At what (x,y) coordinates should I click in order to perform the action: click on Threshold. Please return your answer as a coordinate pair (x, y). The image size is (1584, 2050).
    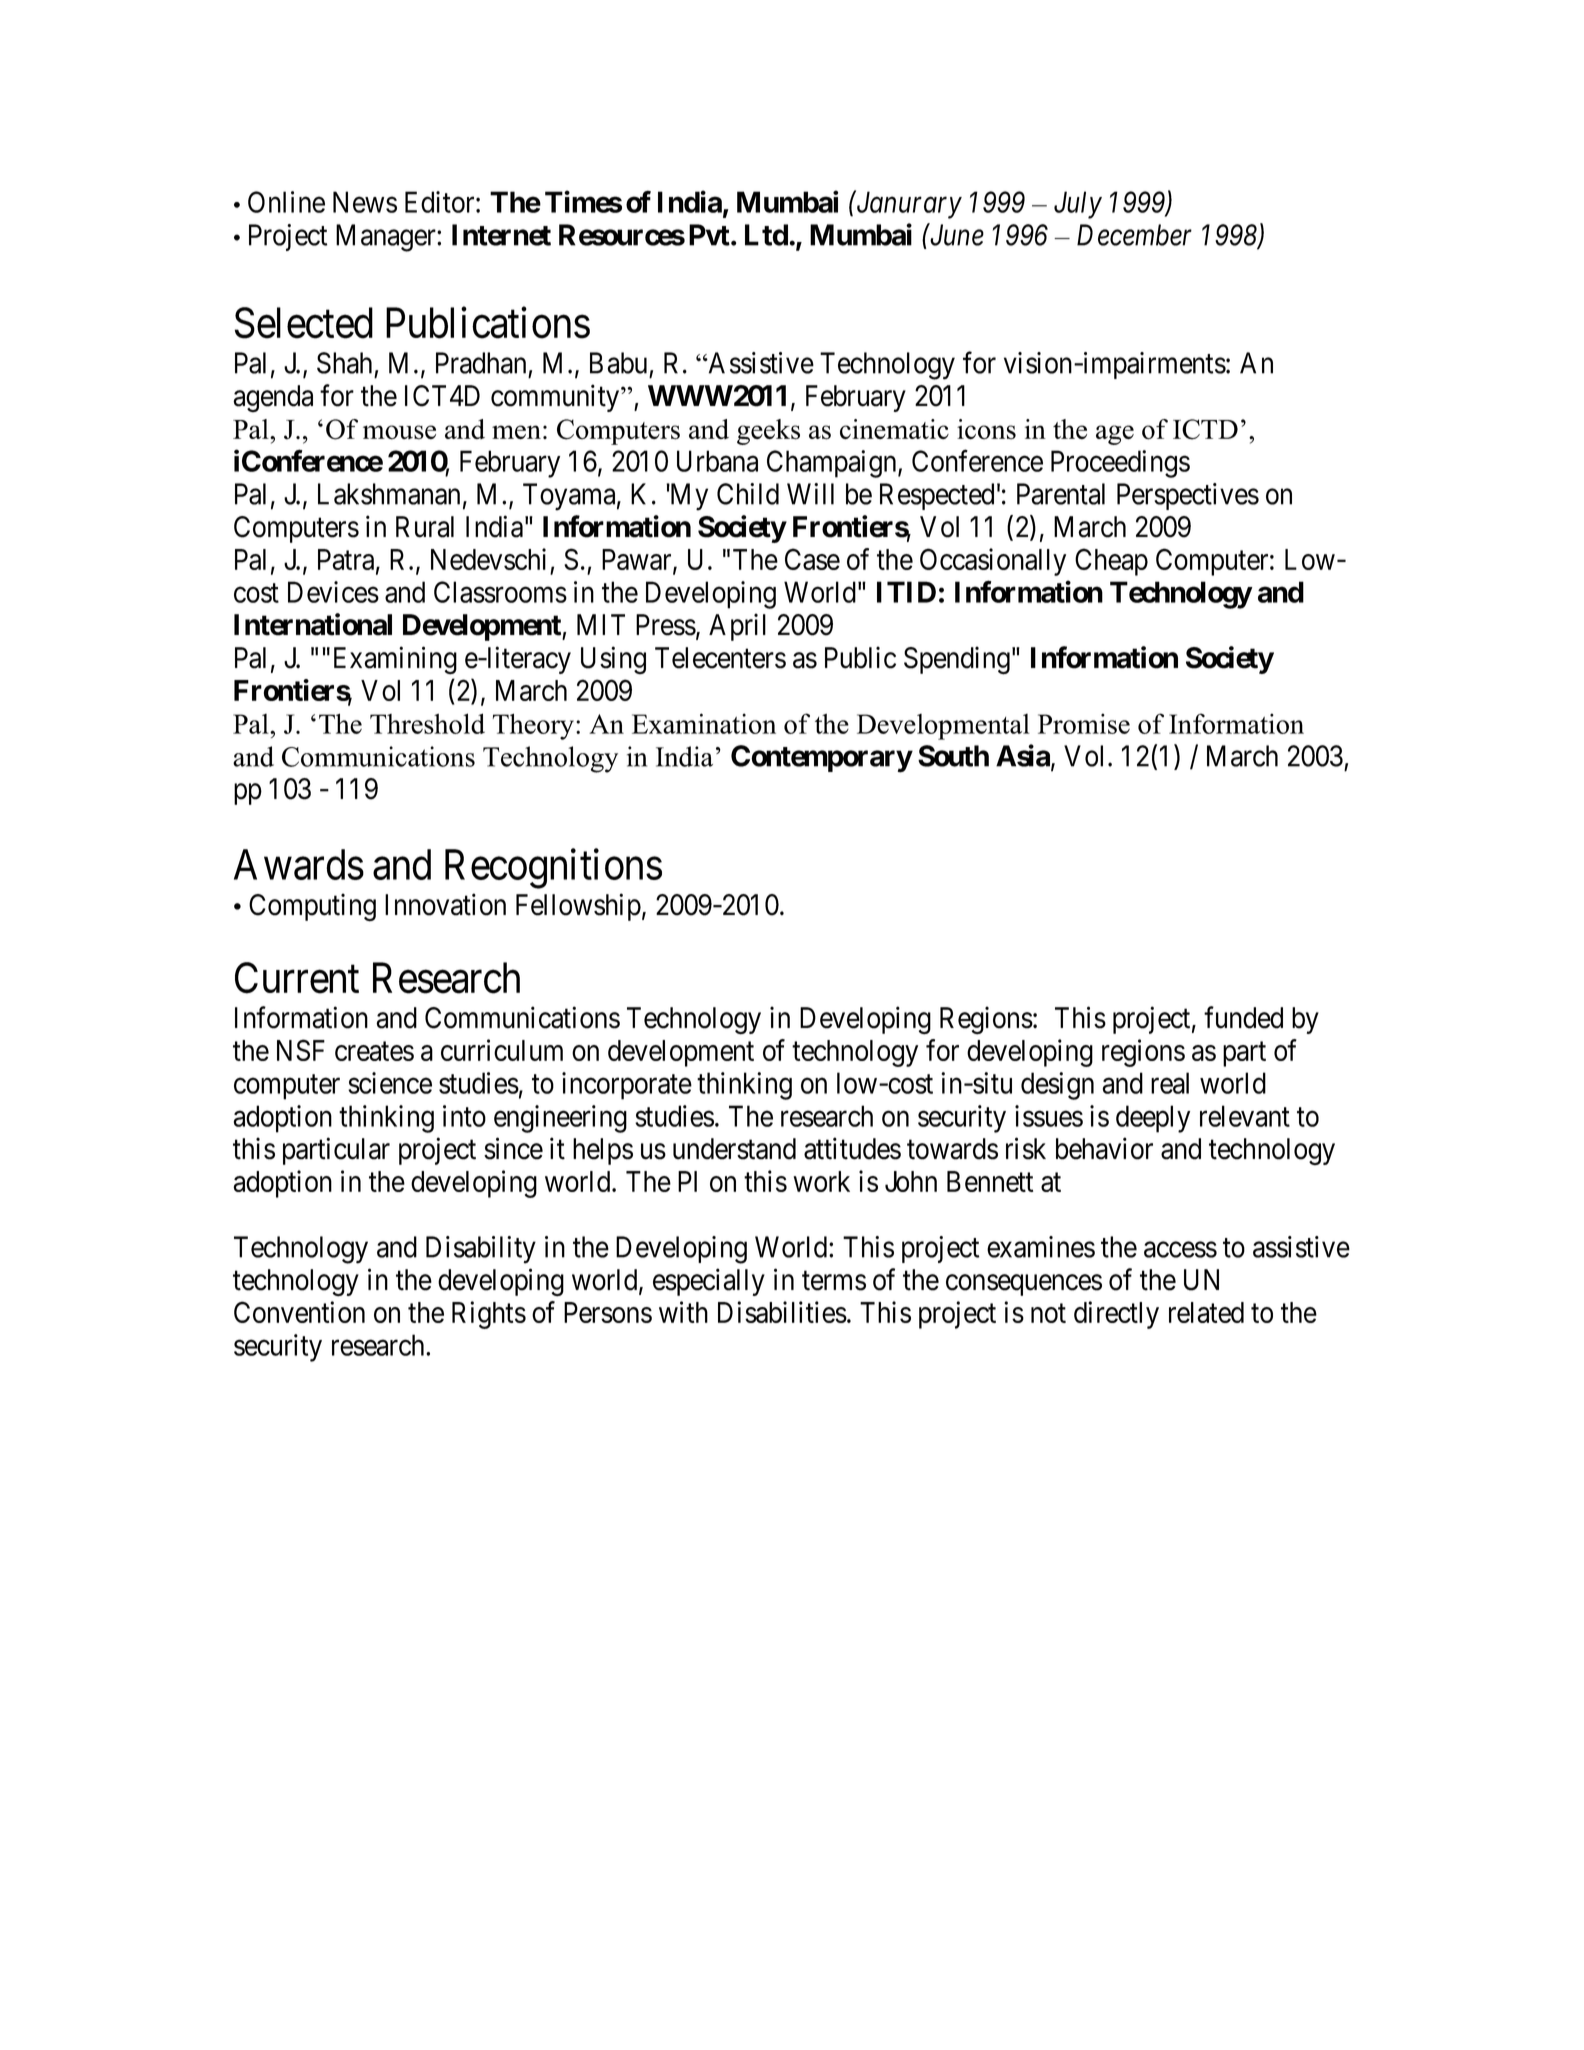
    Looking at the image, I should click on (427, 723).
